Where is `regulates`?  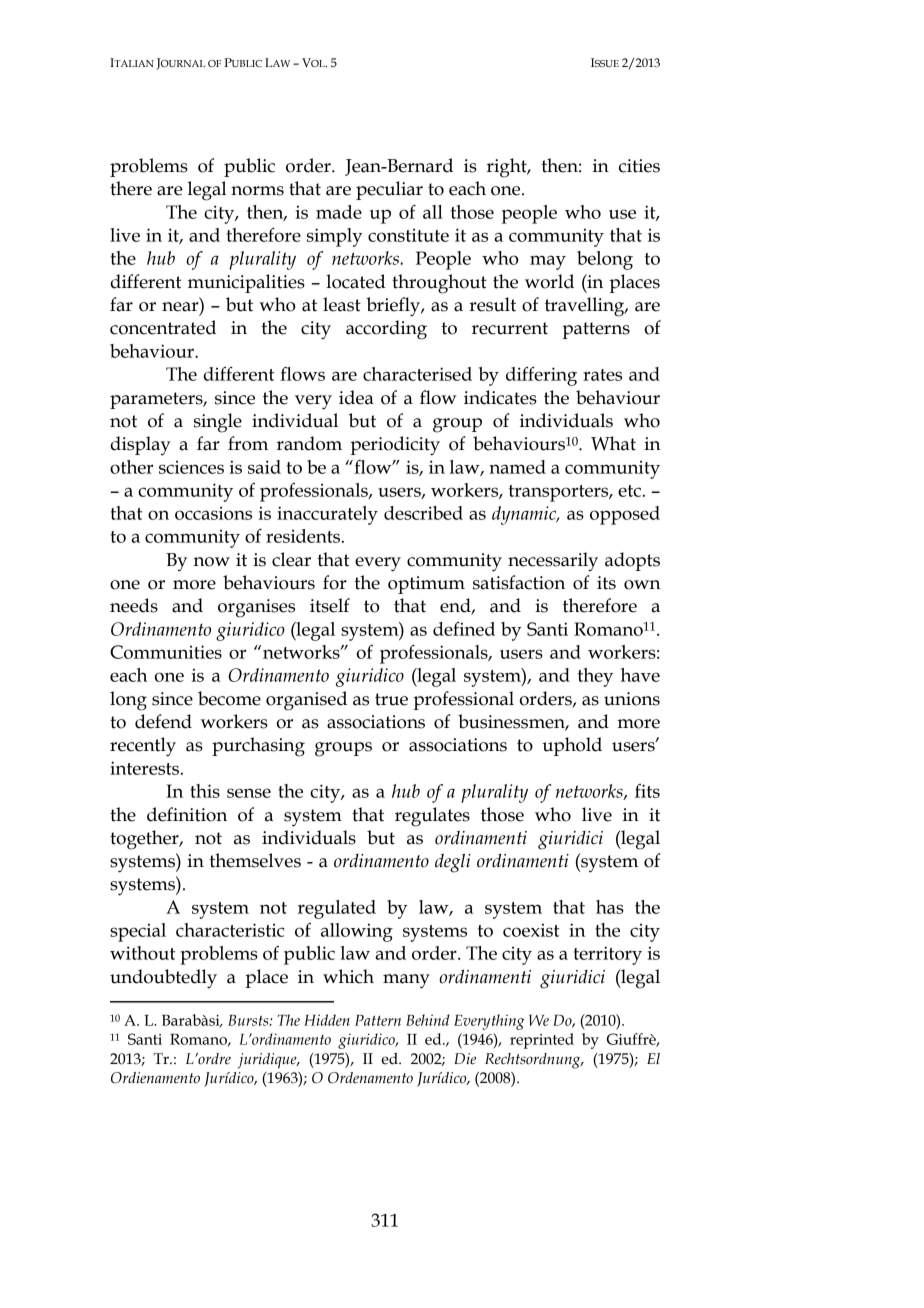 regulates is located at coordinates (432, 817).
